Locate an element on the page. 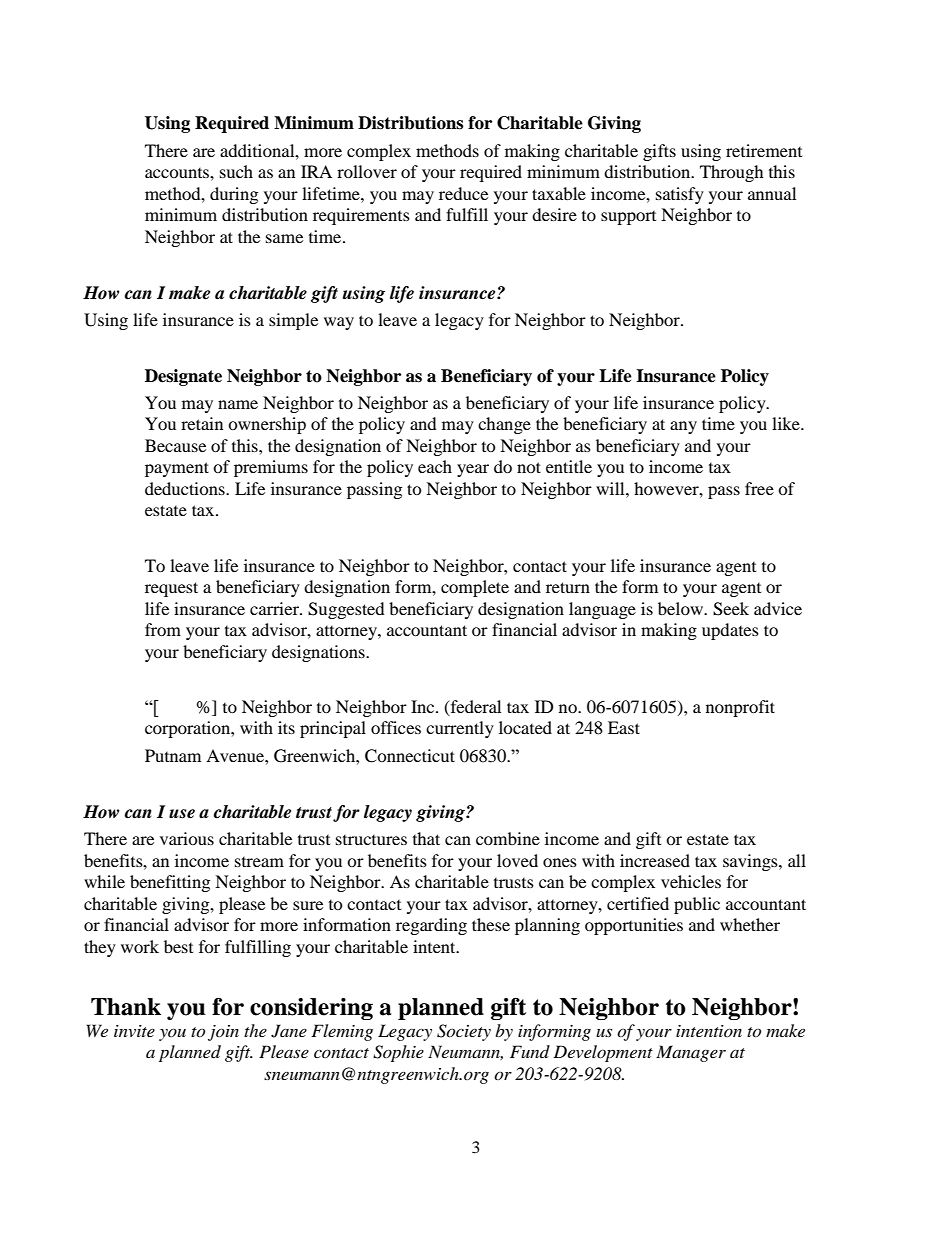 This image has width=952, height=1233. Through is located at coordinates (732, 173).
